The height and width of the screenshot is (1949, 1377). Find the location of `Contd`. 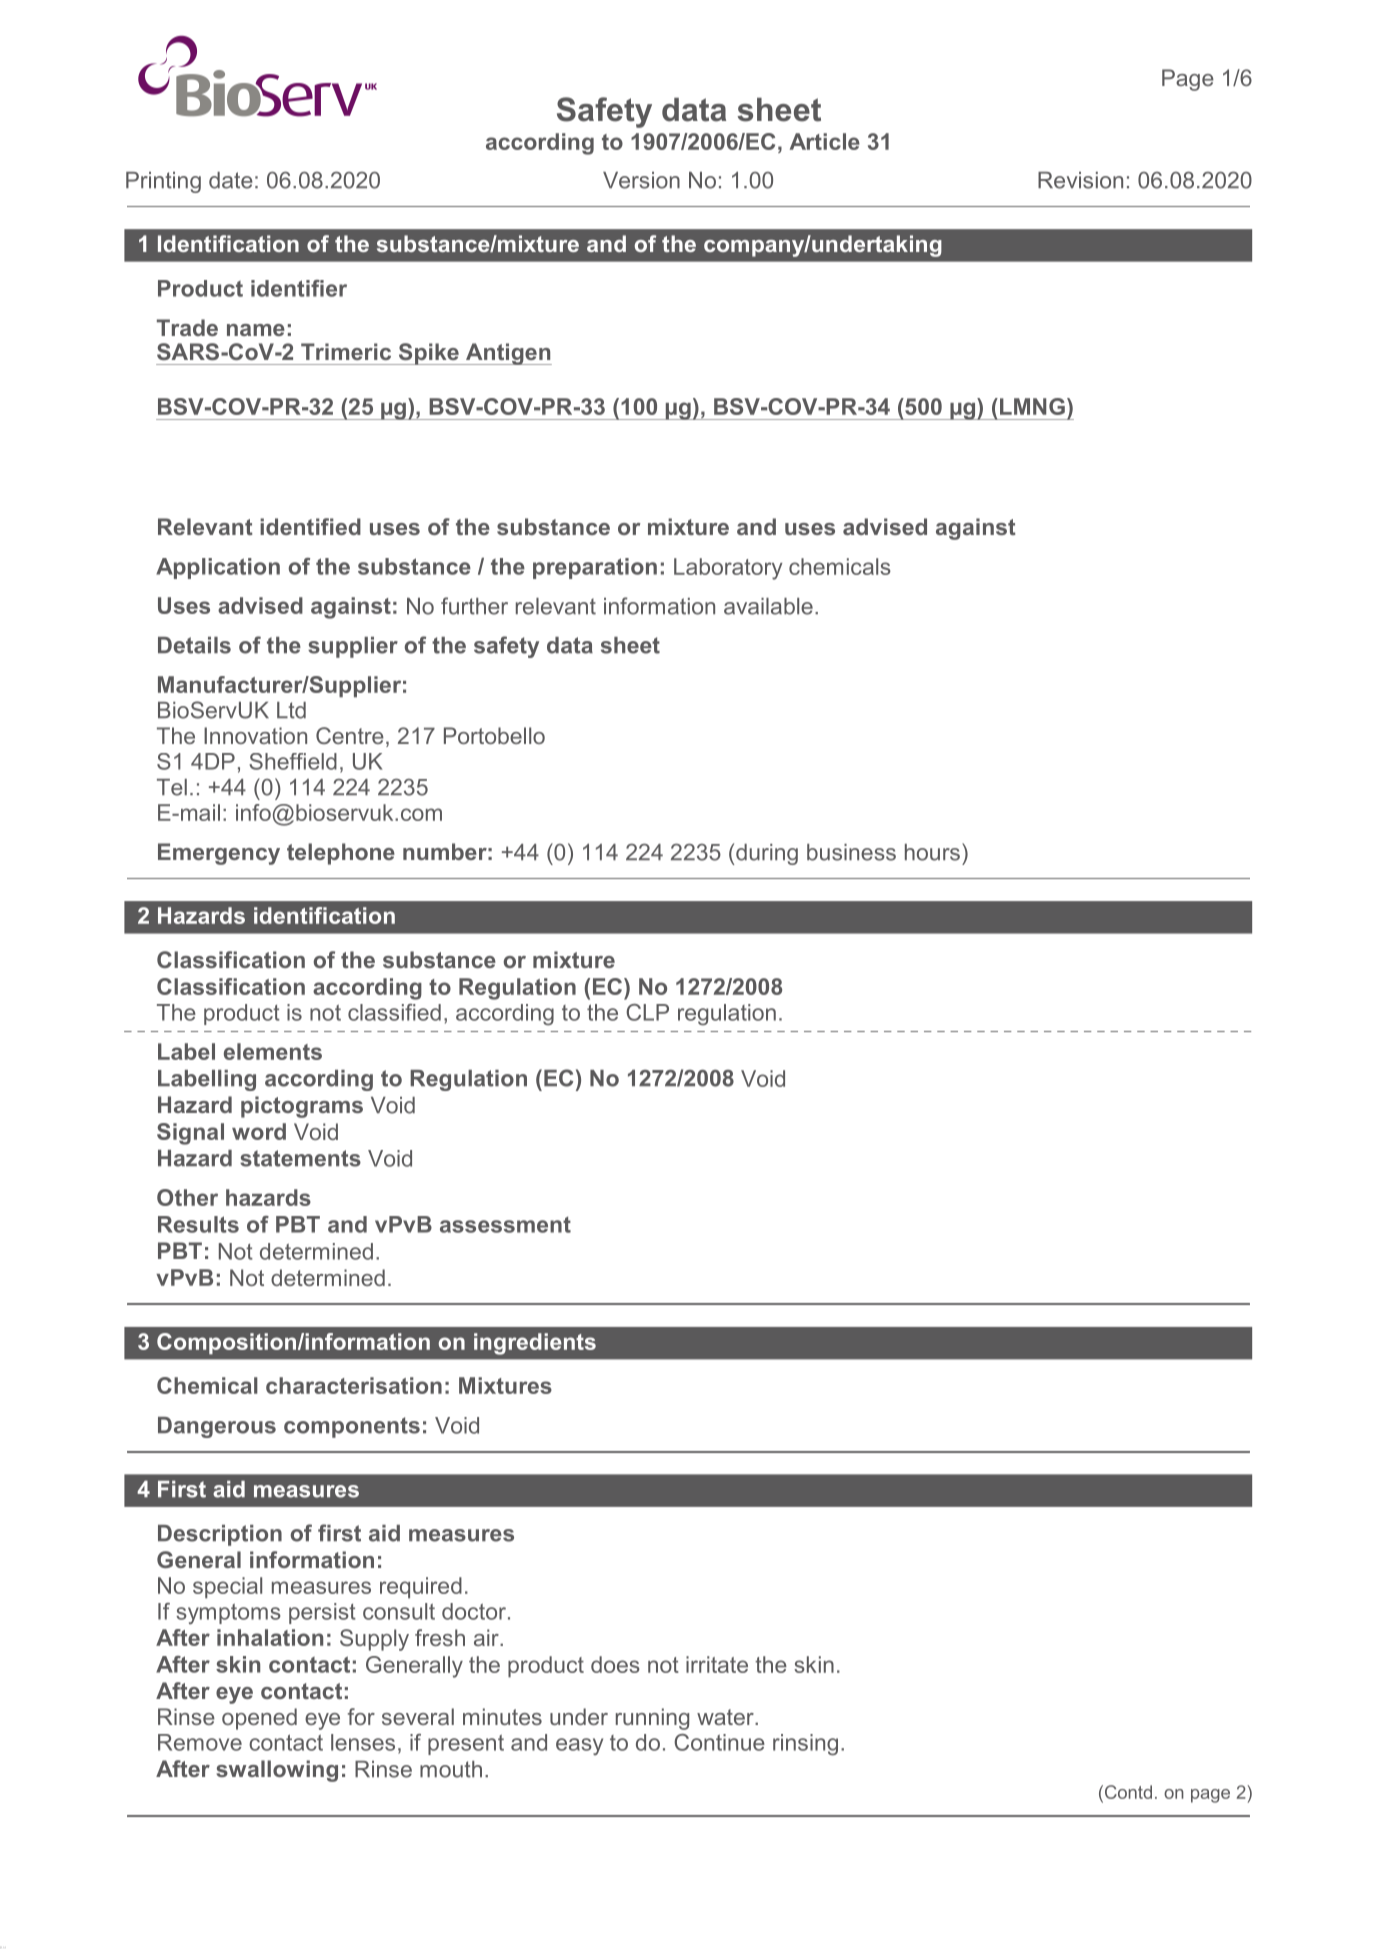

Contd is located at coordinates (1127, 1792).
